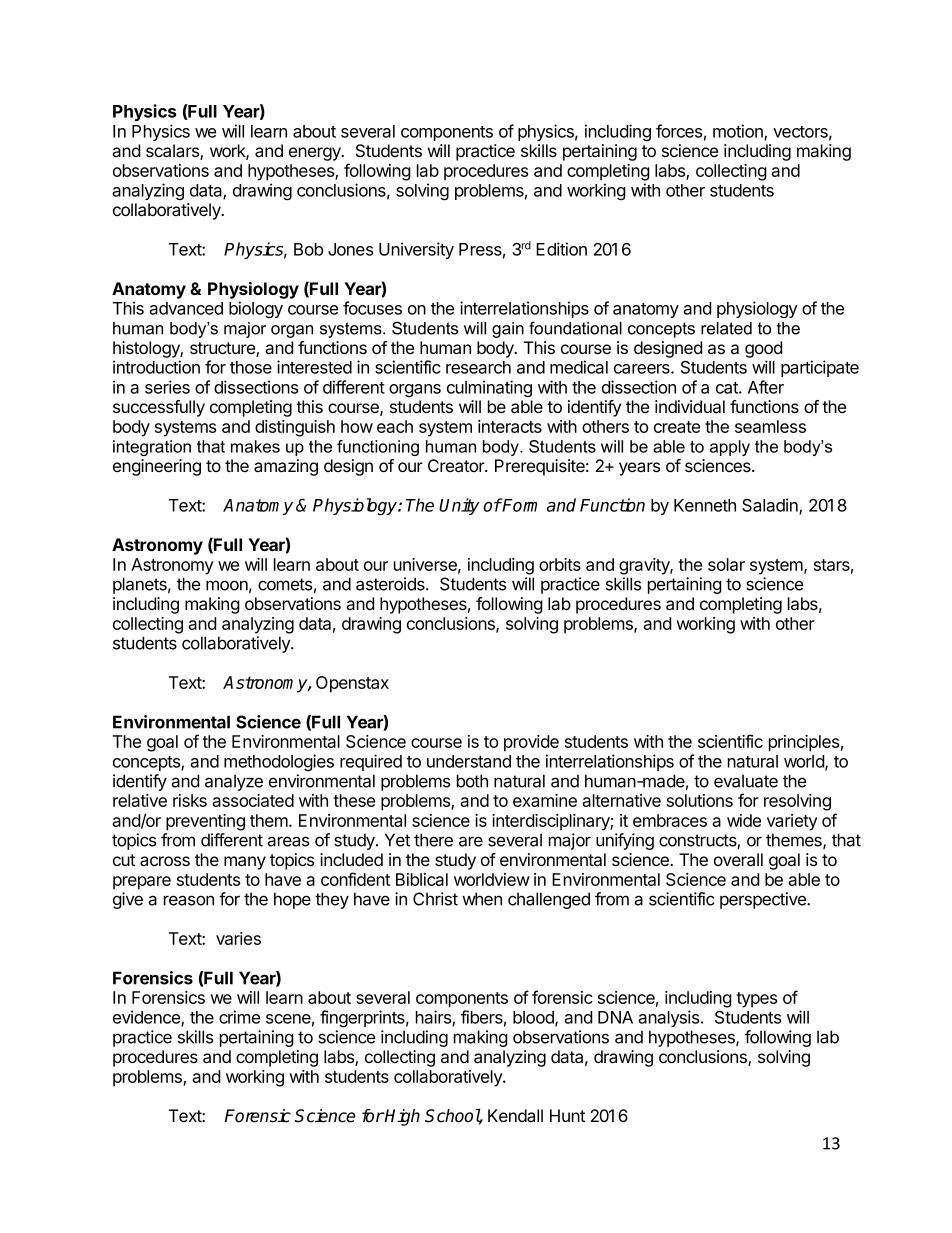  I want to click on energy, so click(316, 154).
